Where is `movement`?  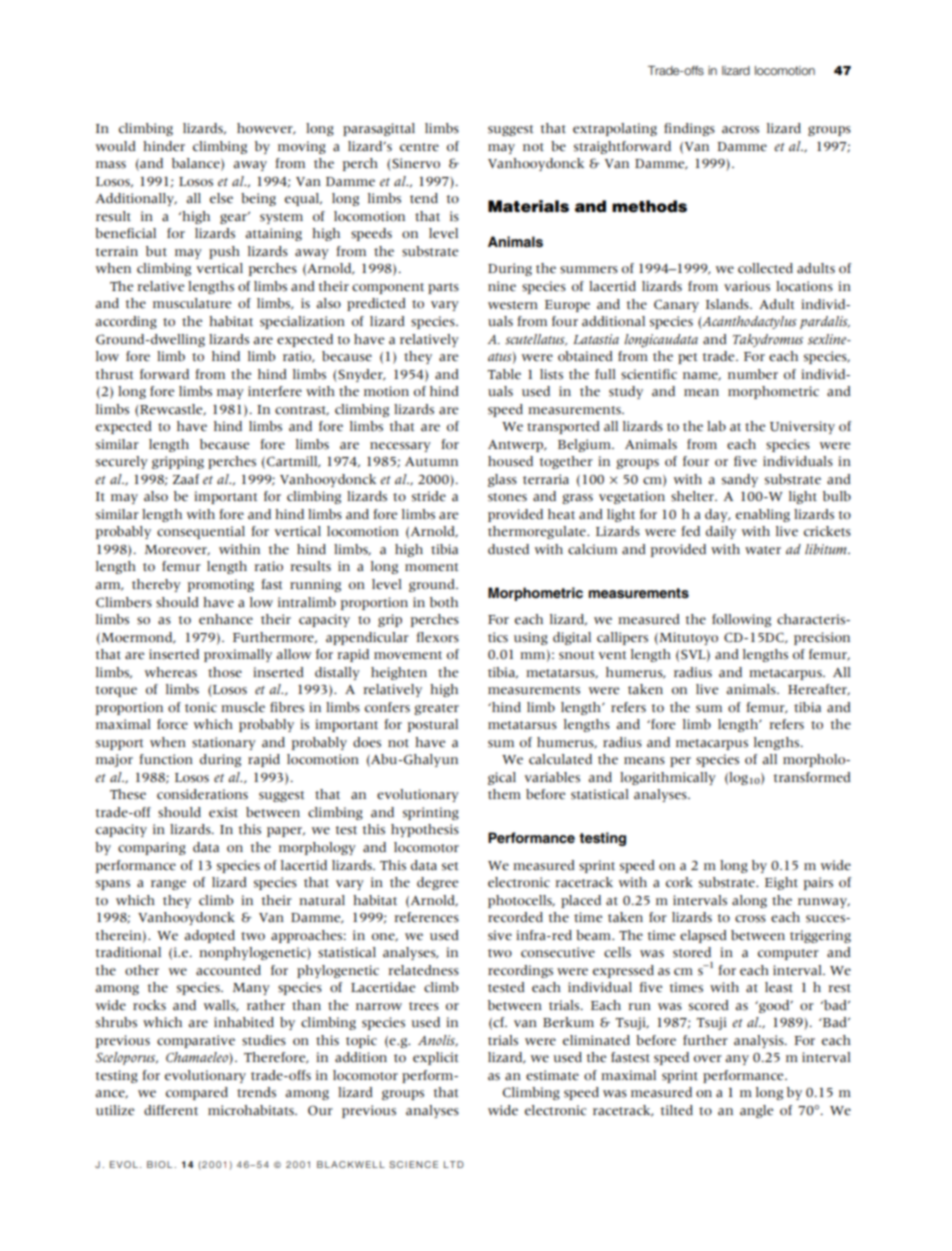 movement is located at coordinates (408, 655).
